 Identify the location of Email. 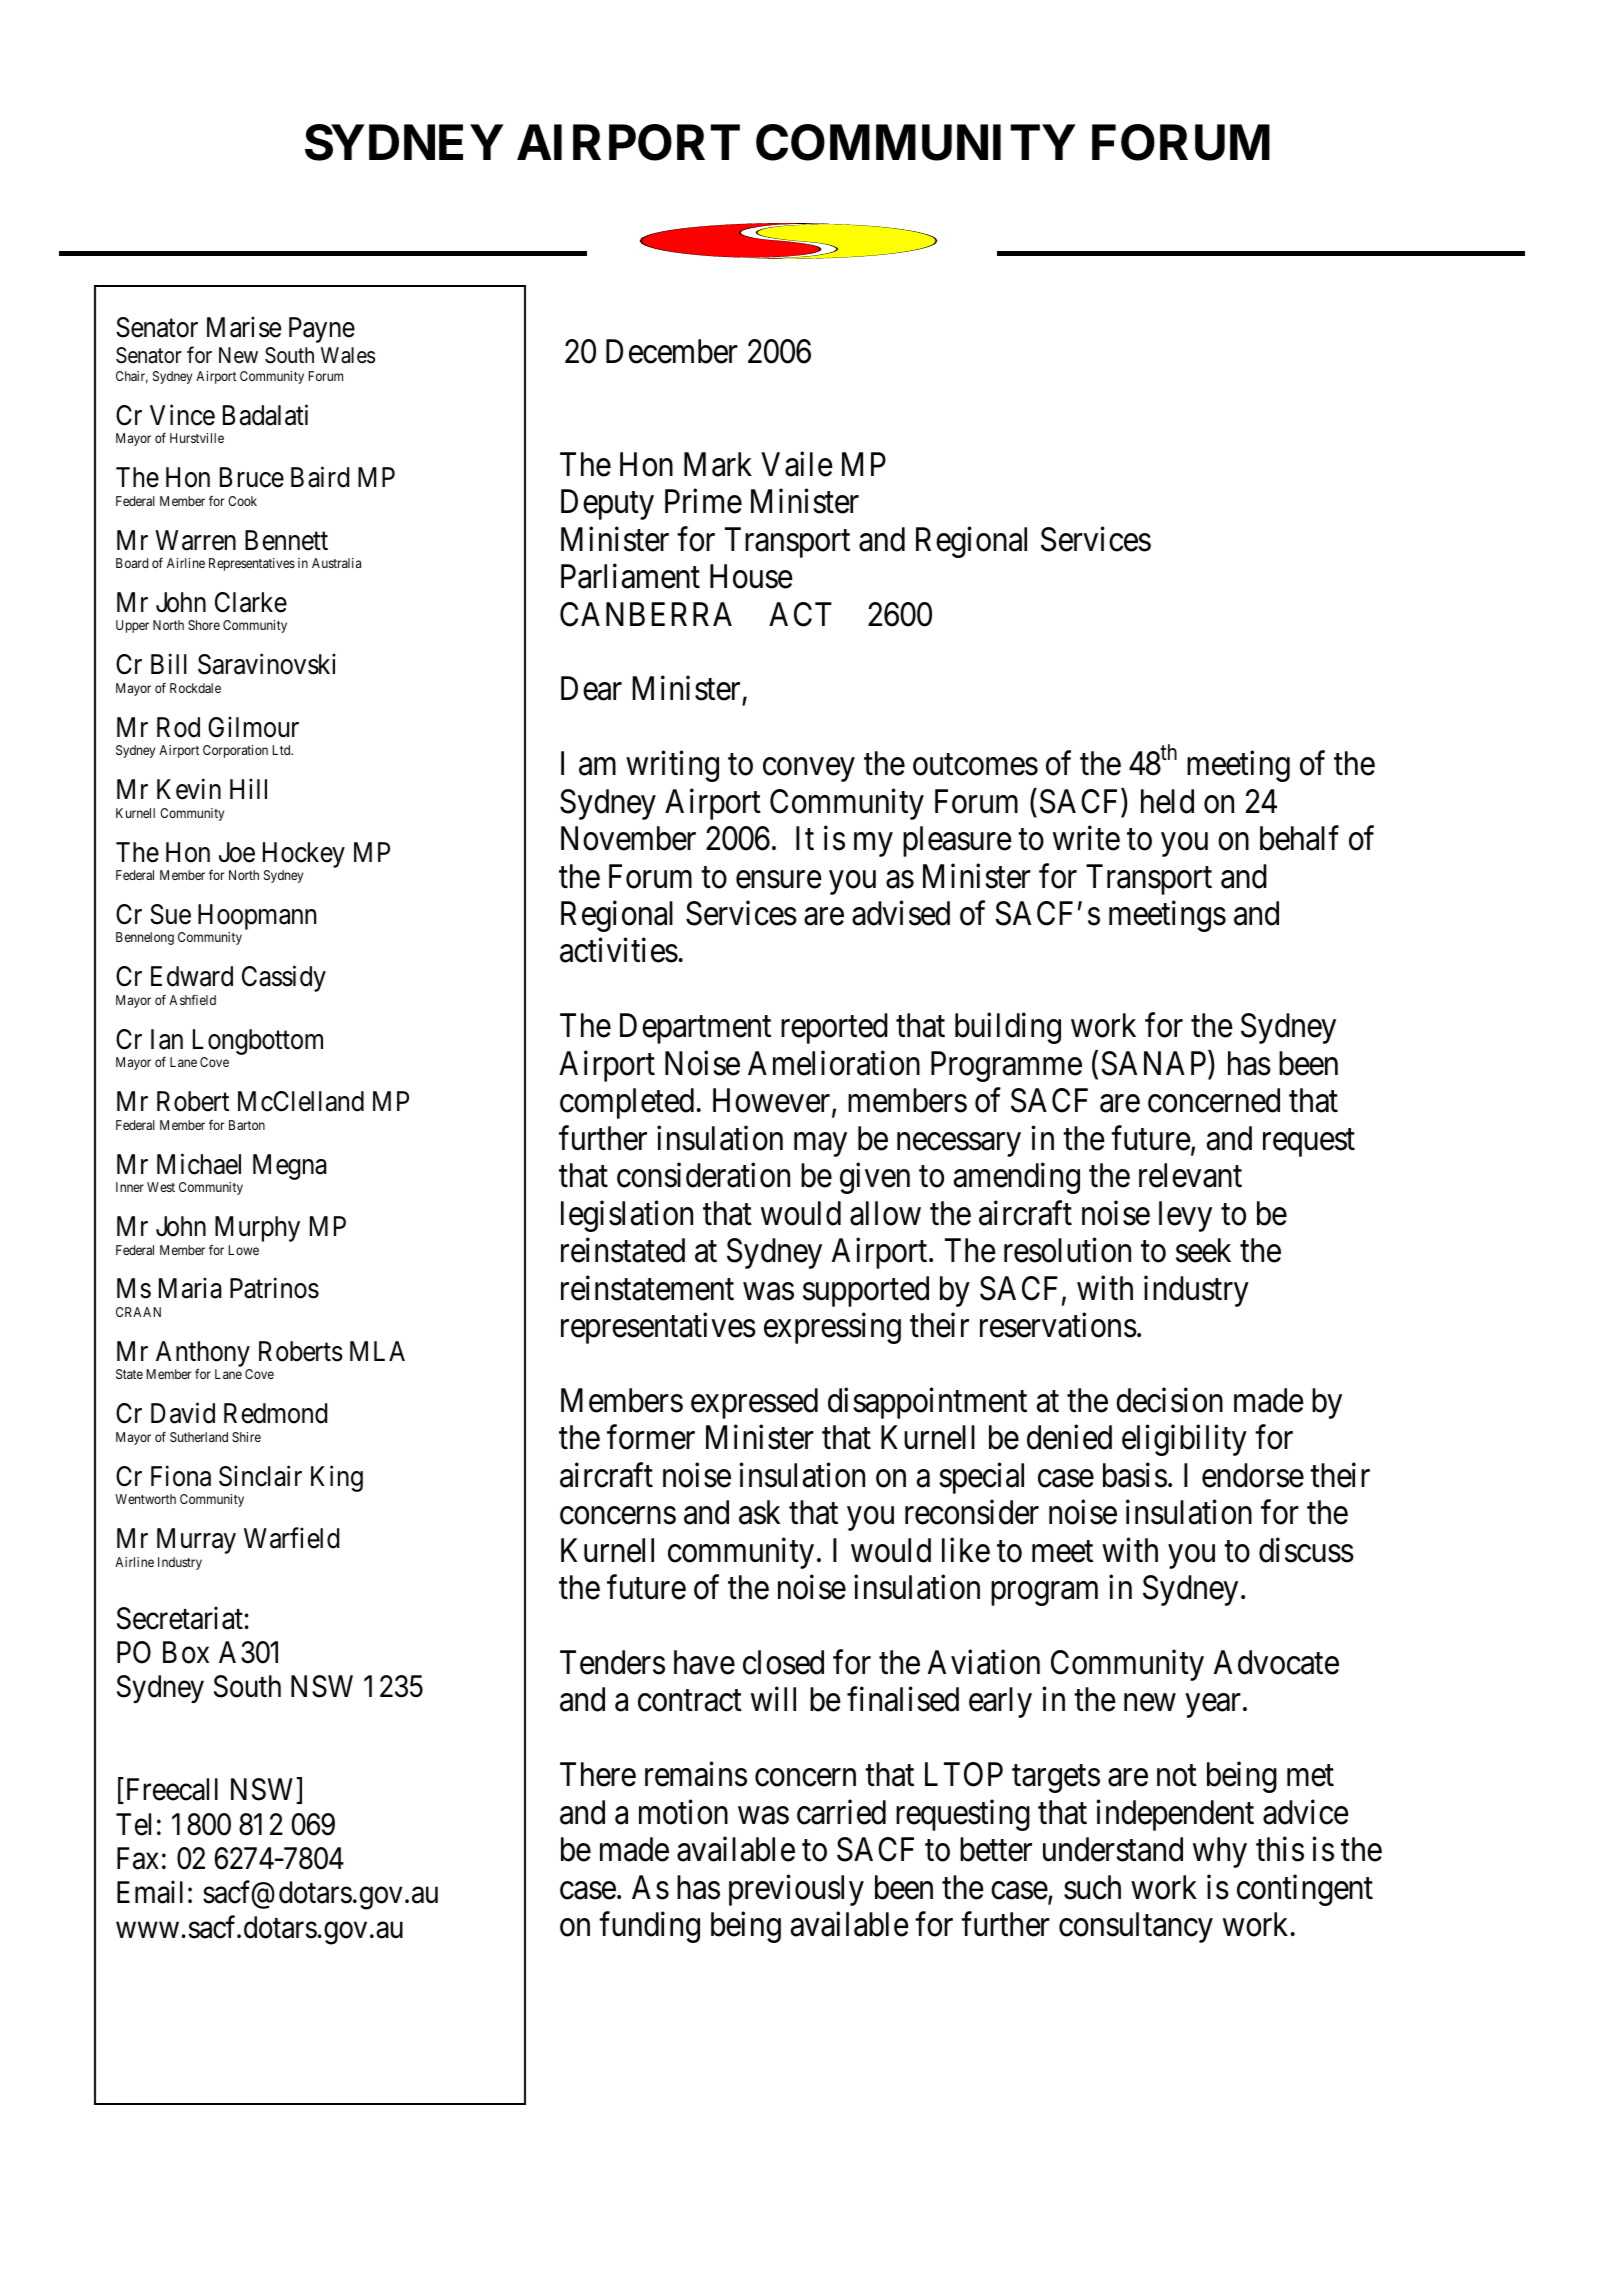
(150, 1892).
